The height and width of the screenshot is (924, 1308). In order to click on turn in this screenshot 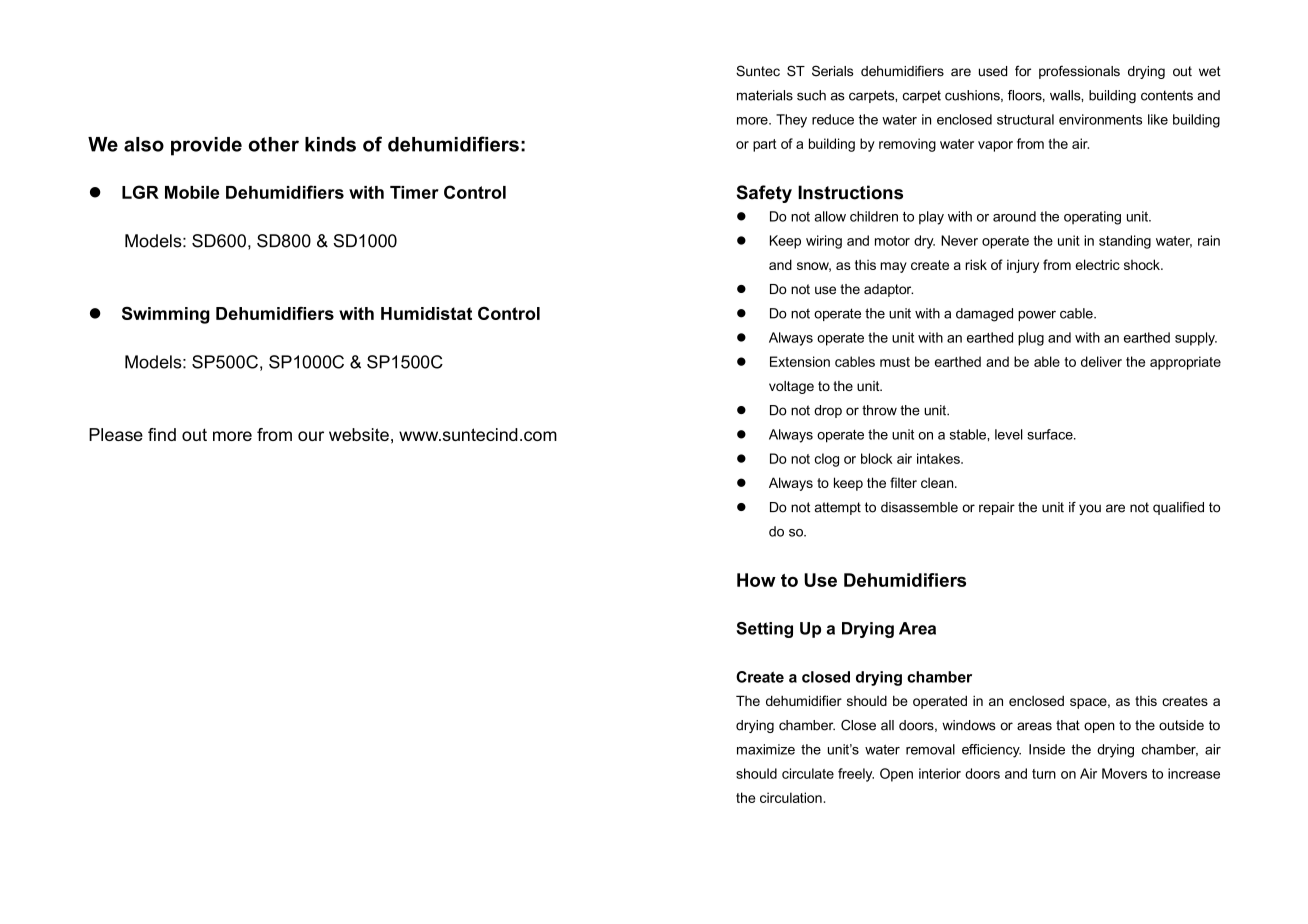, I will do `click(1044, 774)`.
